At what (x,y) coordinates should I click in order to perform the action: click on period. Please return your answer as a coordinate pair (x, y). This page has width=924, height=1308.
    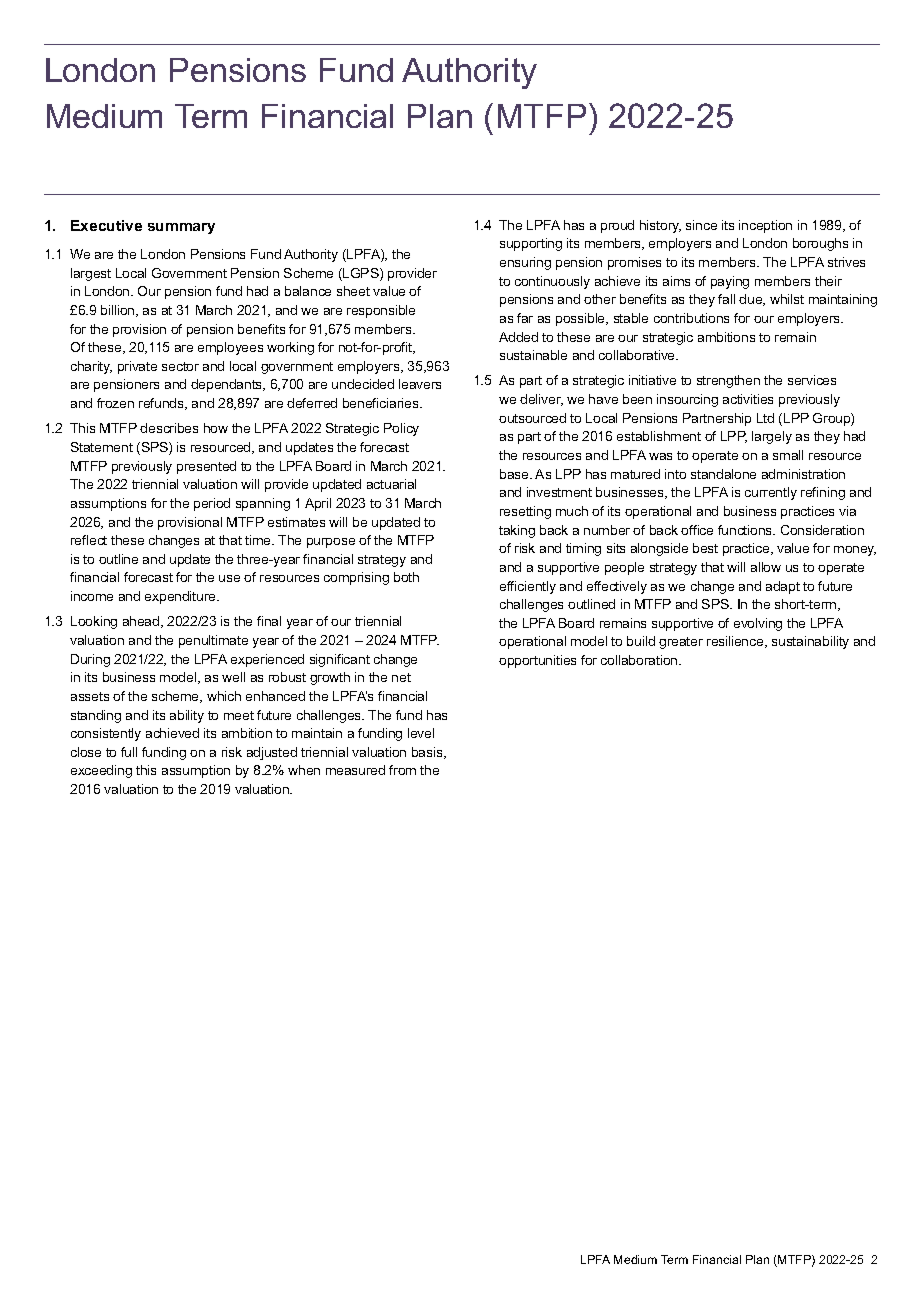
    Looking at the image, I should click on (212, 504).
